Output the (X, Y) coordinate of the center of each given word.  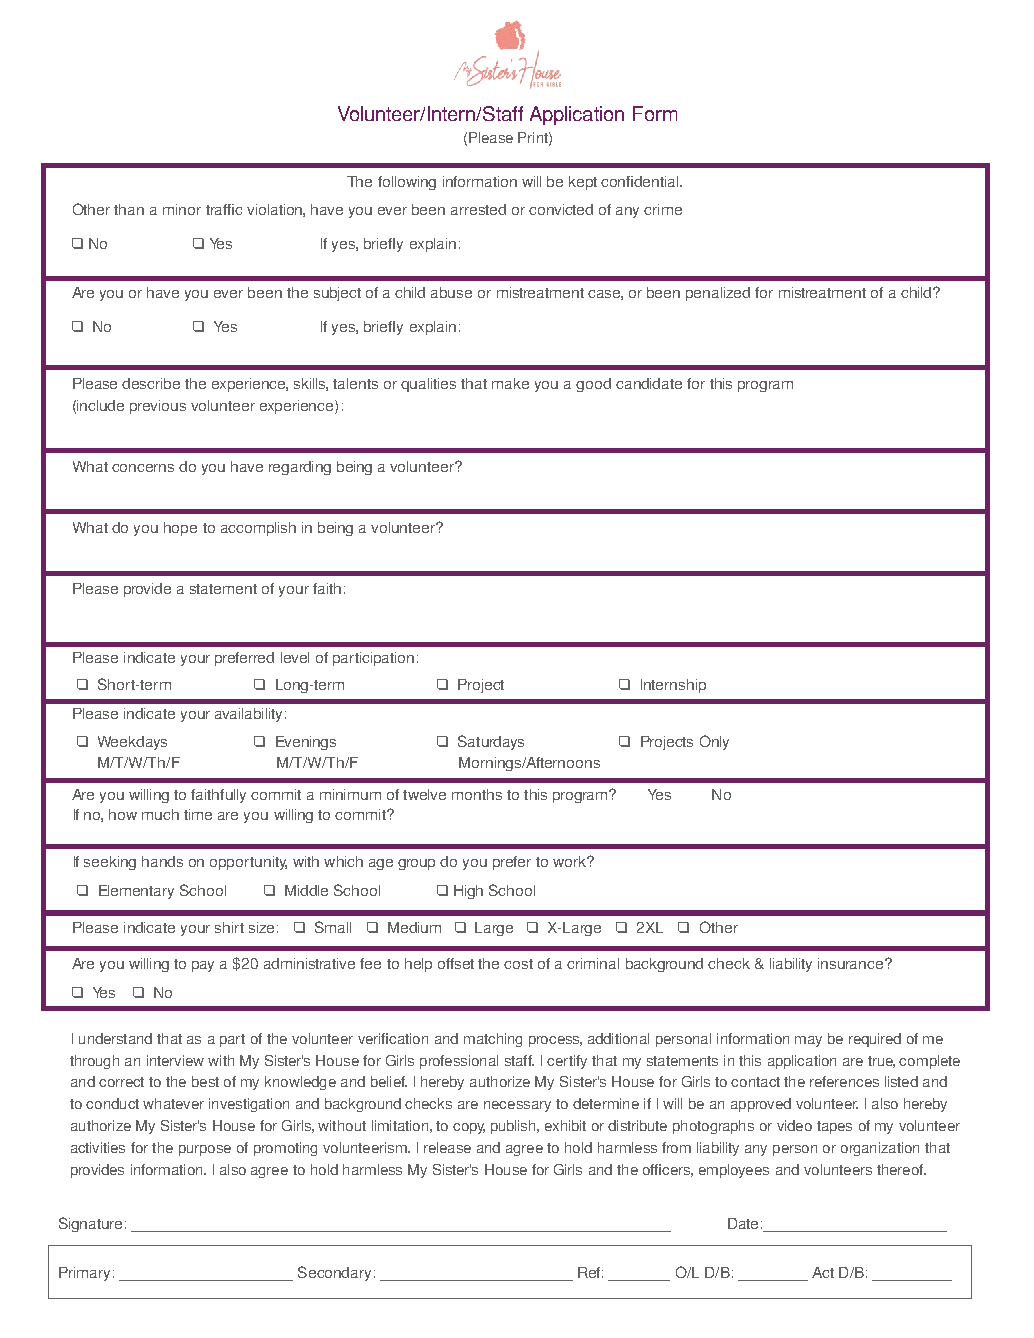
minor (182, 209)
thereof (901, 1169)
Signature (90, 1224)
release (447, 1147)
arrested (478, 209)
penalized (718, 294)
